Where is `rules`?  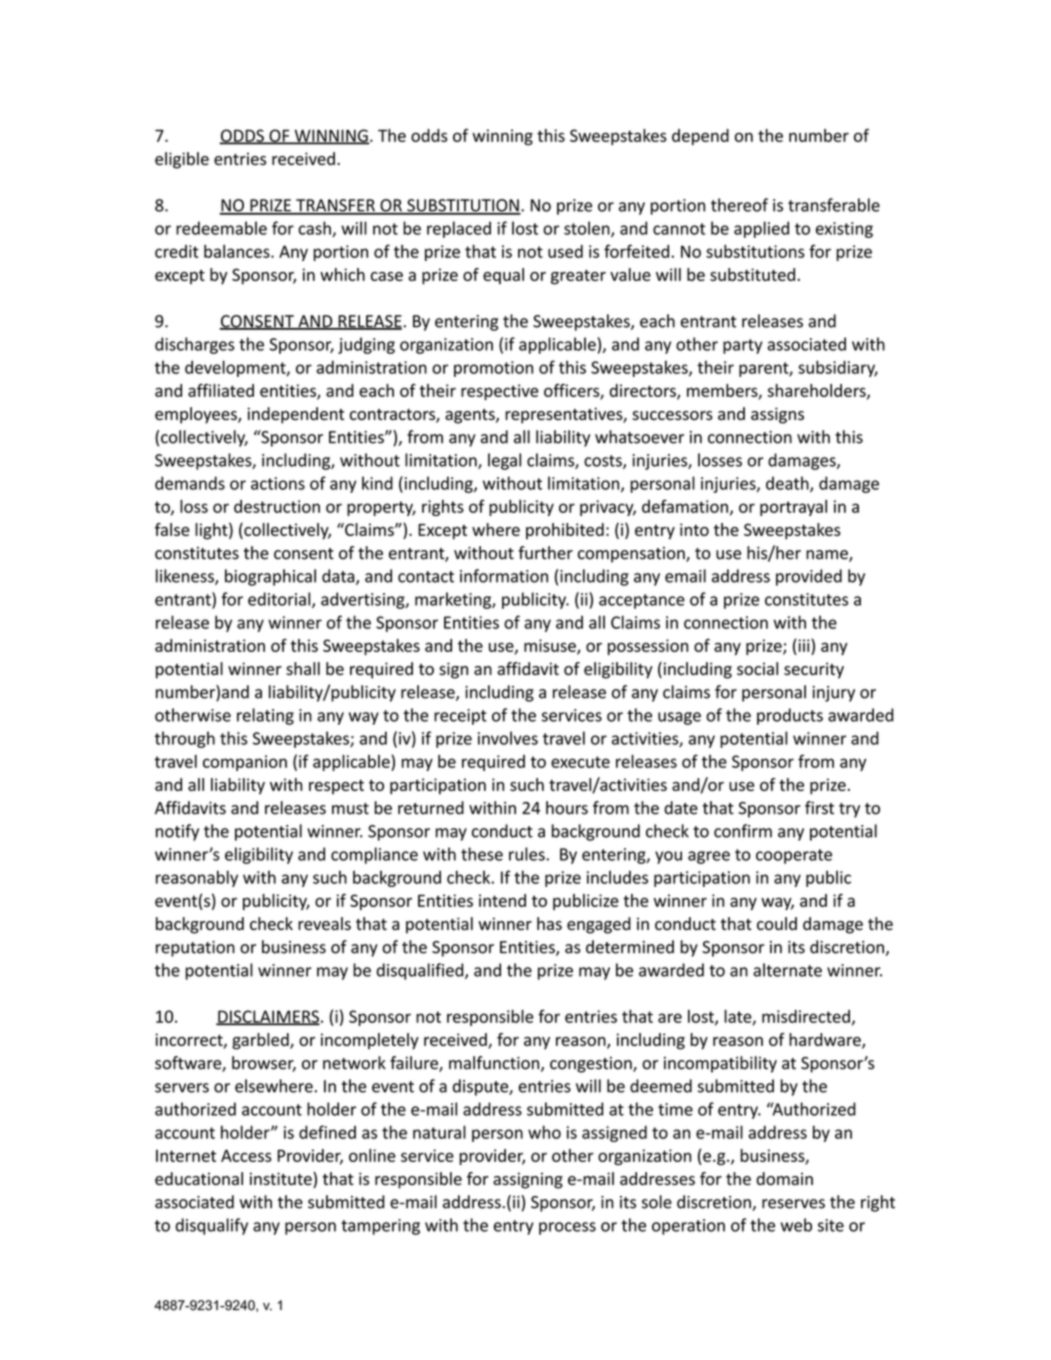
rules is located at coordinates (528, 854).
